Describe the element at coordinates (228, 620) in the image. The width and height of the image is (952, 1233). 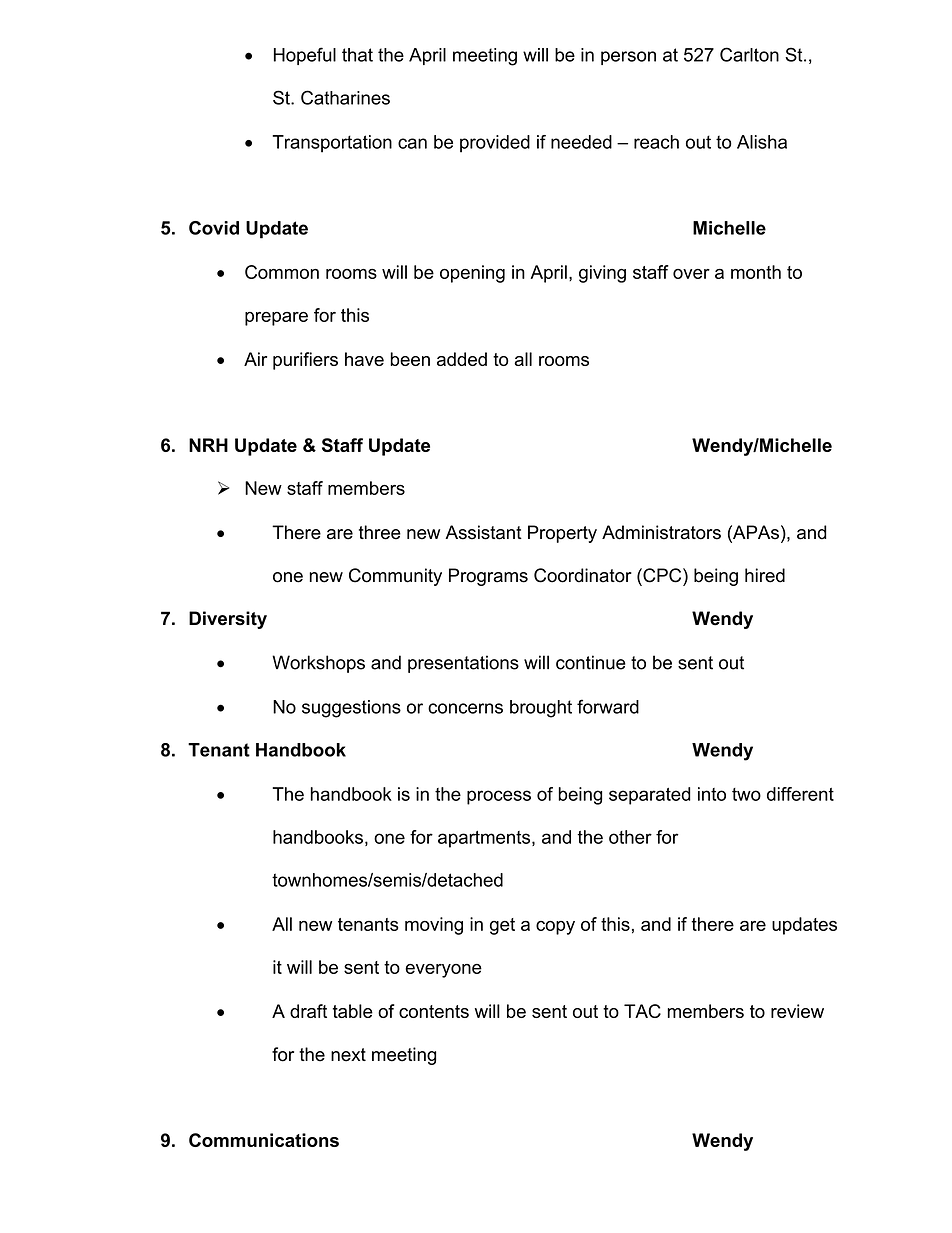
I see `Diversity` at that location.
